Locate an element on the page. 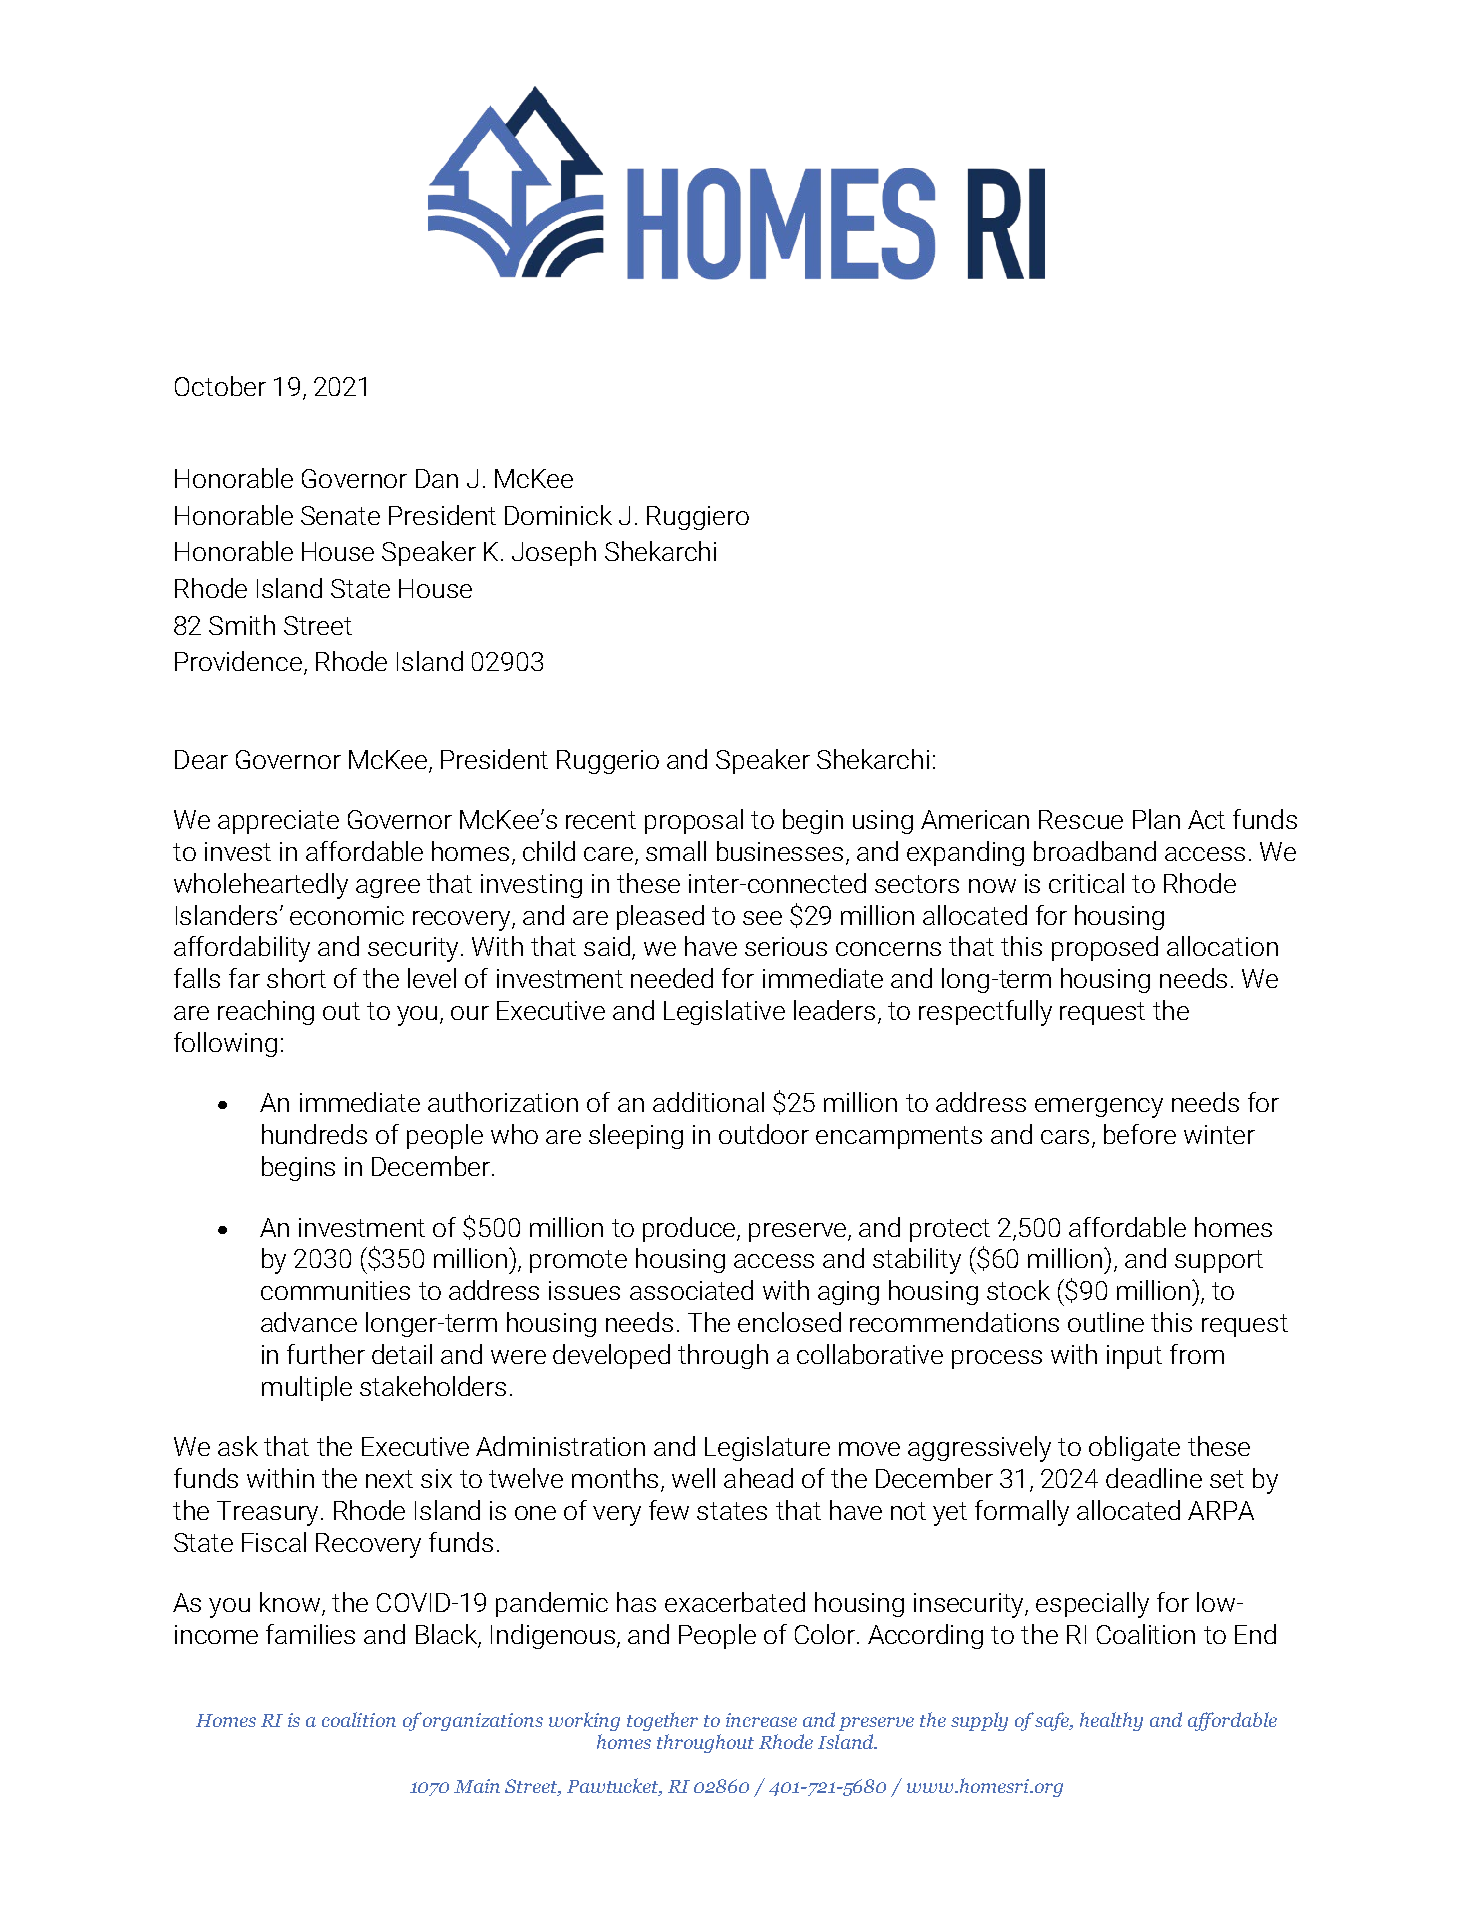  organizations is located at coordinates (483, 1722).
